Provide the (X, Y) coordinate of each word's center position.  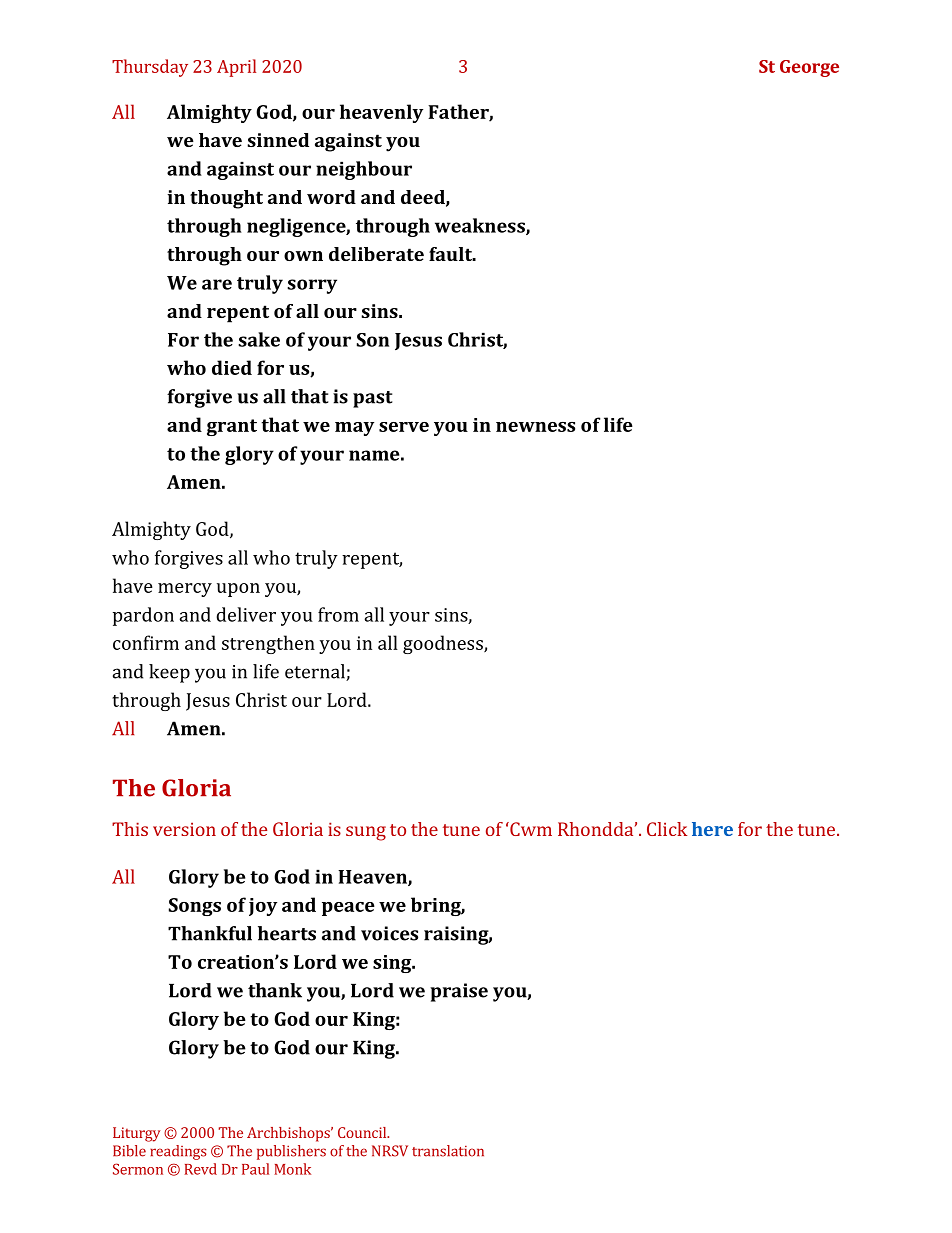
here (712, 829)
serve (404, 427)
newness (535, 427)
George (809, 68)
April (236, 68)
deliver (246, 614)
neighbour (364, 170)
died (232, 367)
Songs (195, 907)
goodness (444, 644)
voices (389, 933)
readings (178, 1152)
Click (667, 829)
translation (448, 1151)
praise (459, 992)
